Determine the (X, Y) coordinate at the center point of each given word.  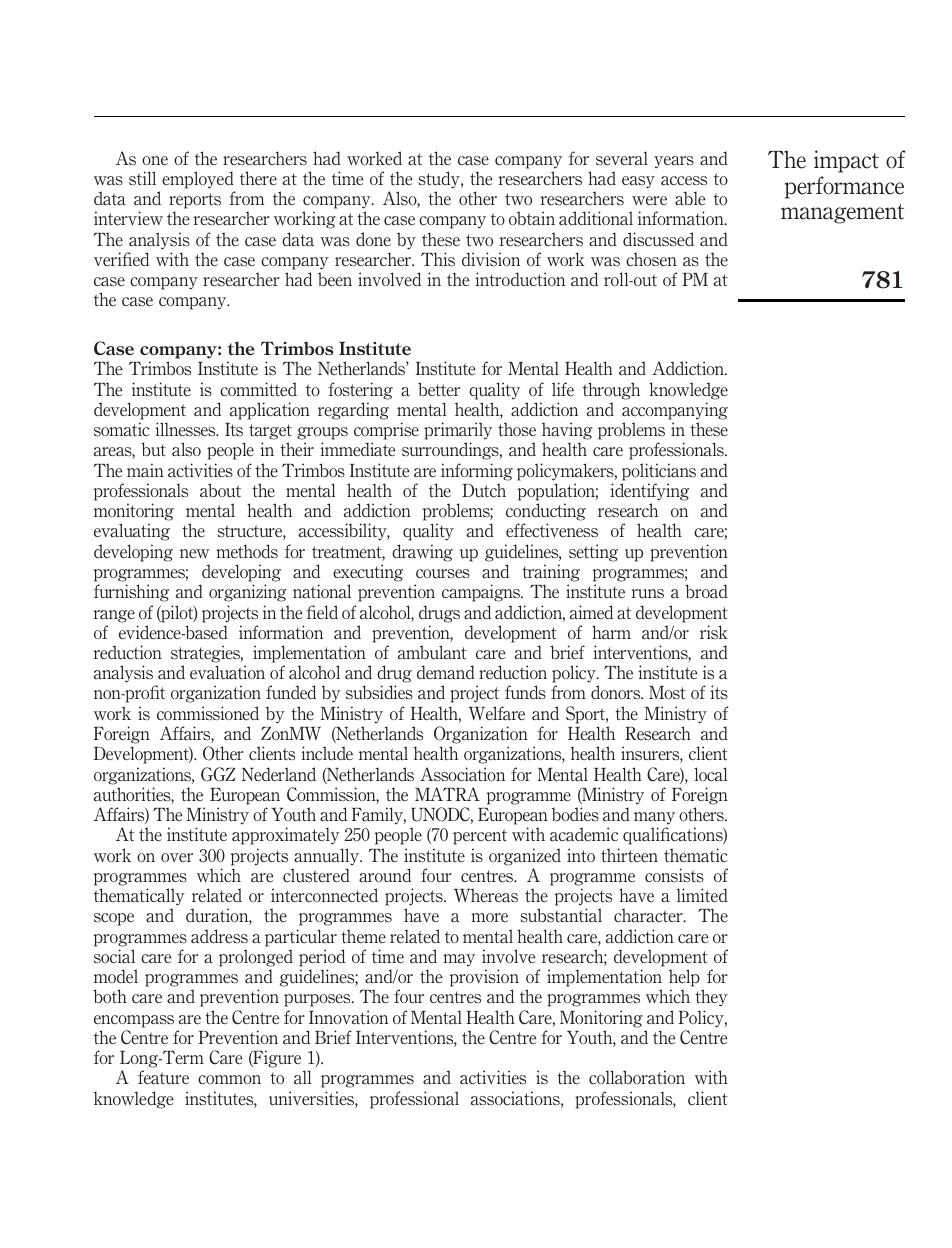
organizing (248, 593)
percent (480, 837)
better (439, 389)
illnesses (186, 429)
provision (484, 978)
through (611, 391)
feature (163, 1077)
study (440, 180)
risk (714, 632)
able (690, 198)
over (177, 857)
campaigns (482, 593)
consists (674, 875)
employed (198, 180)
